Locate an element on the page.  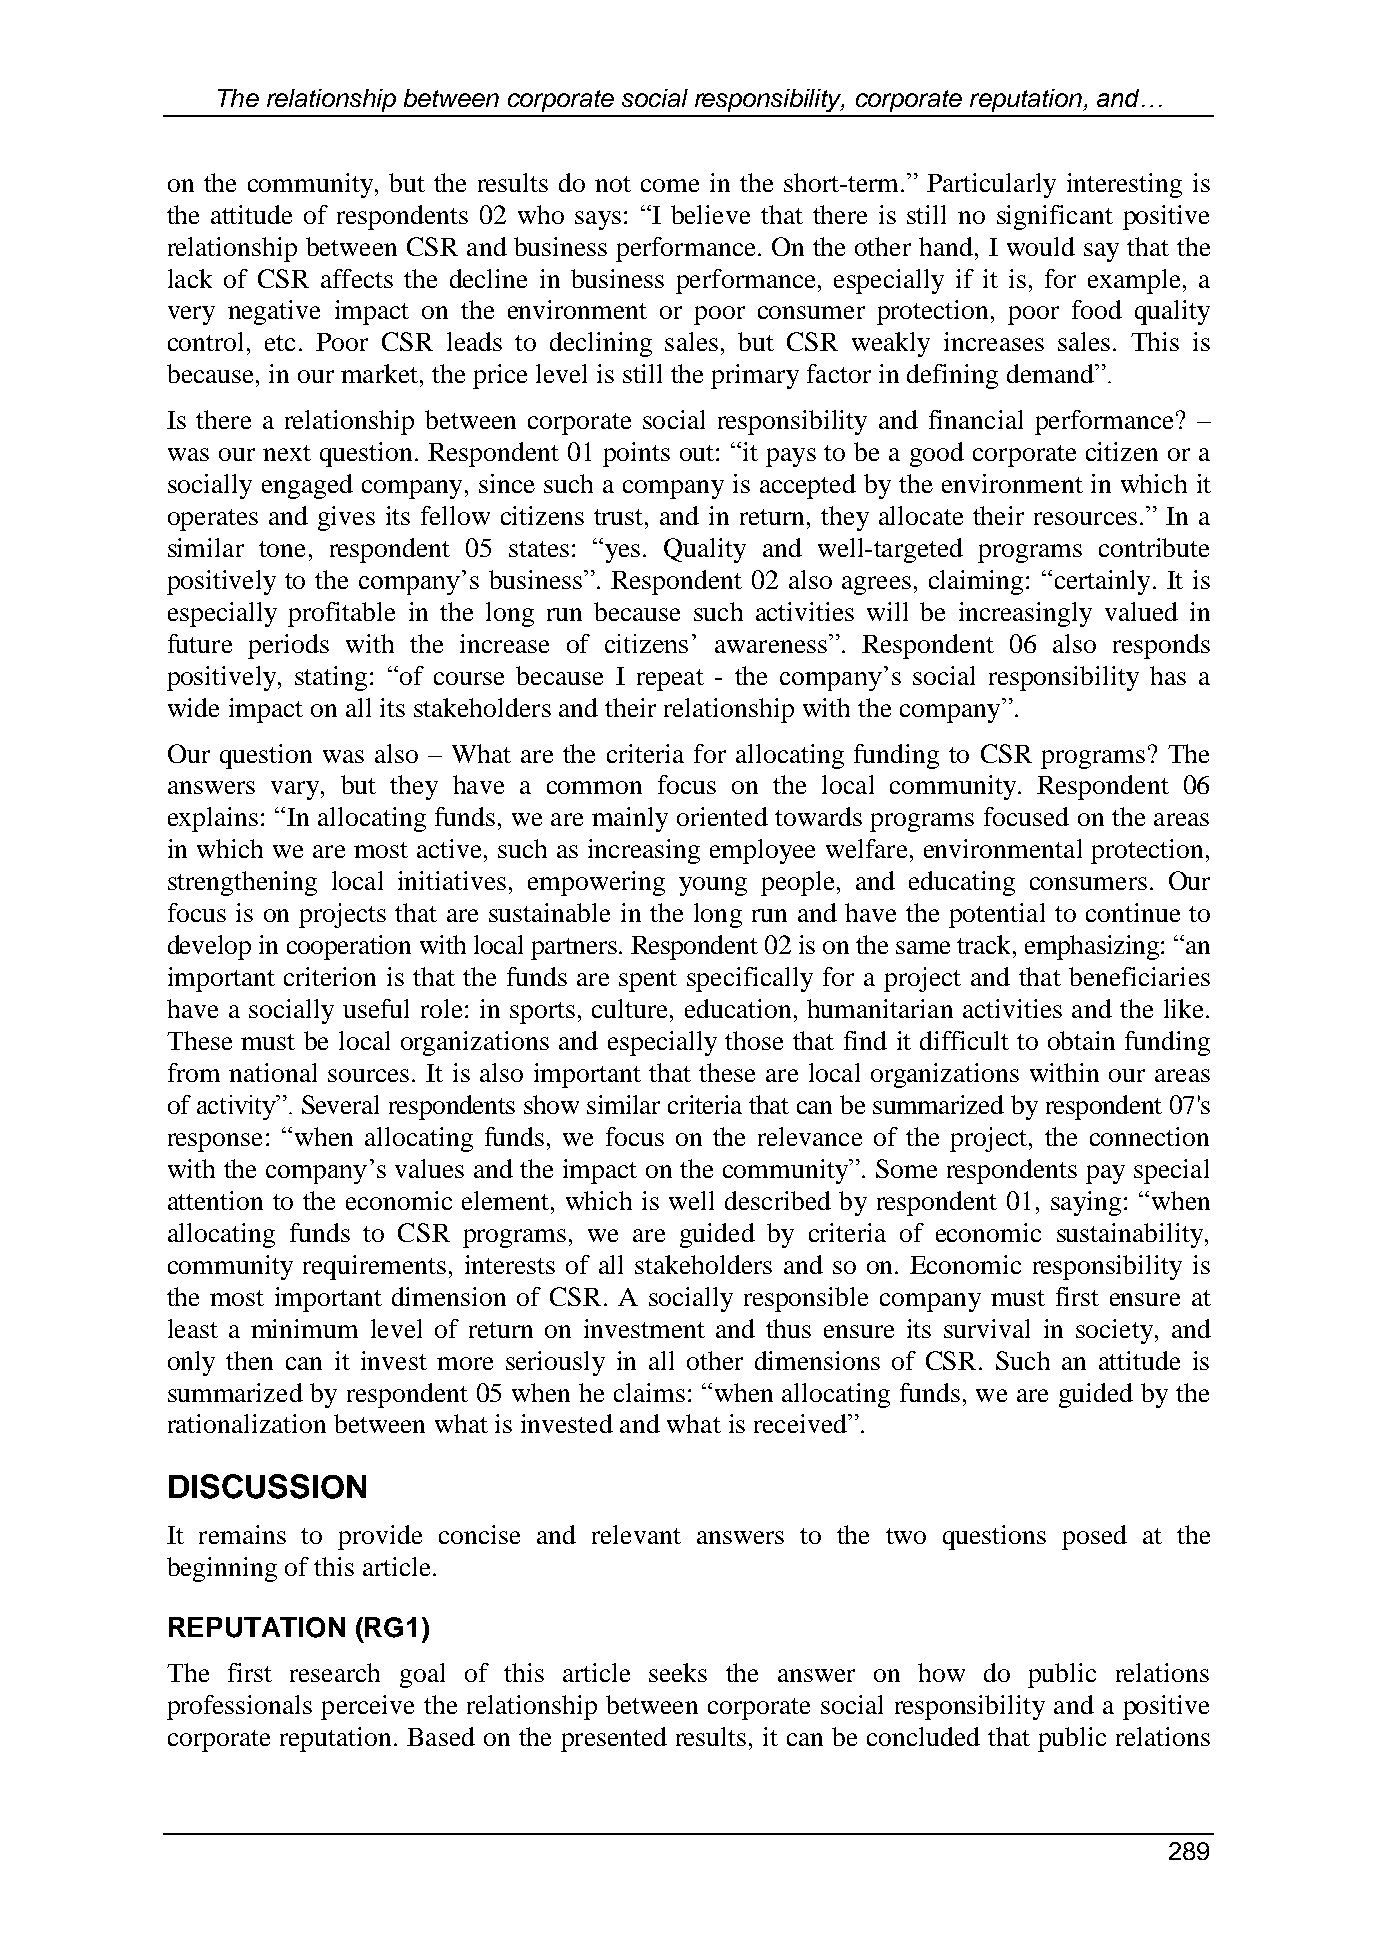
believe is located at coordinates (710, 214).
